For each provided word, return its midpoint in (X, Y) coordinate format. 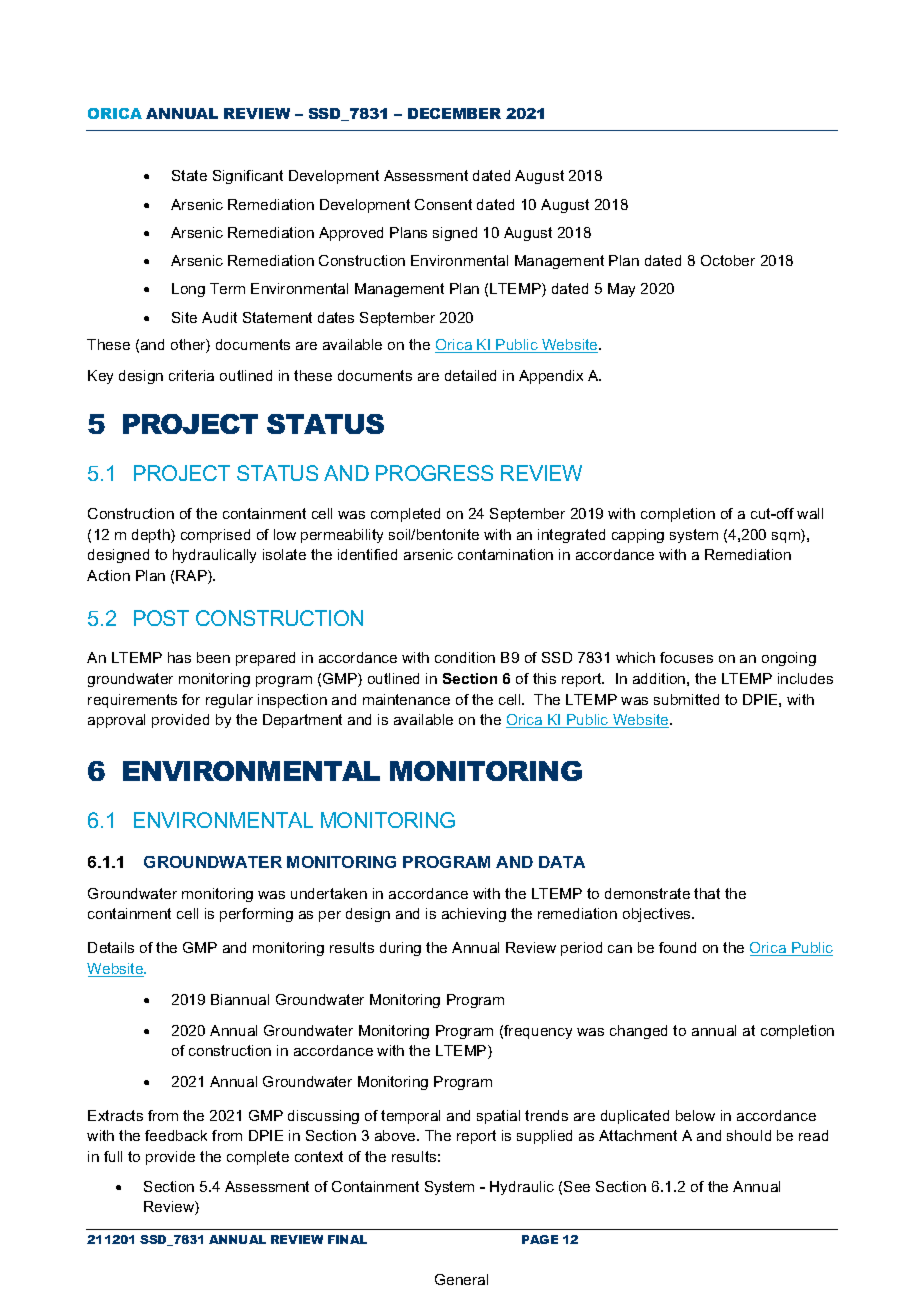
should (749, 1135)
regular (229, 701)
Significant (248, 177)
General (461, 1279)
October (728, 260)
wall (810, 513)
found (677, 947)
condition (465, 657)
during (400, 949)
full (113, 1156)
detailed (470, 375)
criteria (191, 375)
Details (111, 947)
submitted (686, 699)
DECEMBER (454, 113)
